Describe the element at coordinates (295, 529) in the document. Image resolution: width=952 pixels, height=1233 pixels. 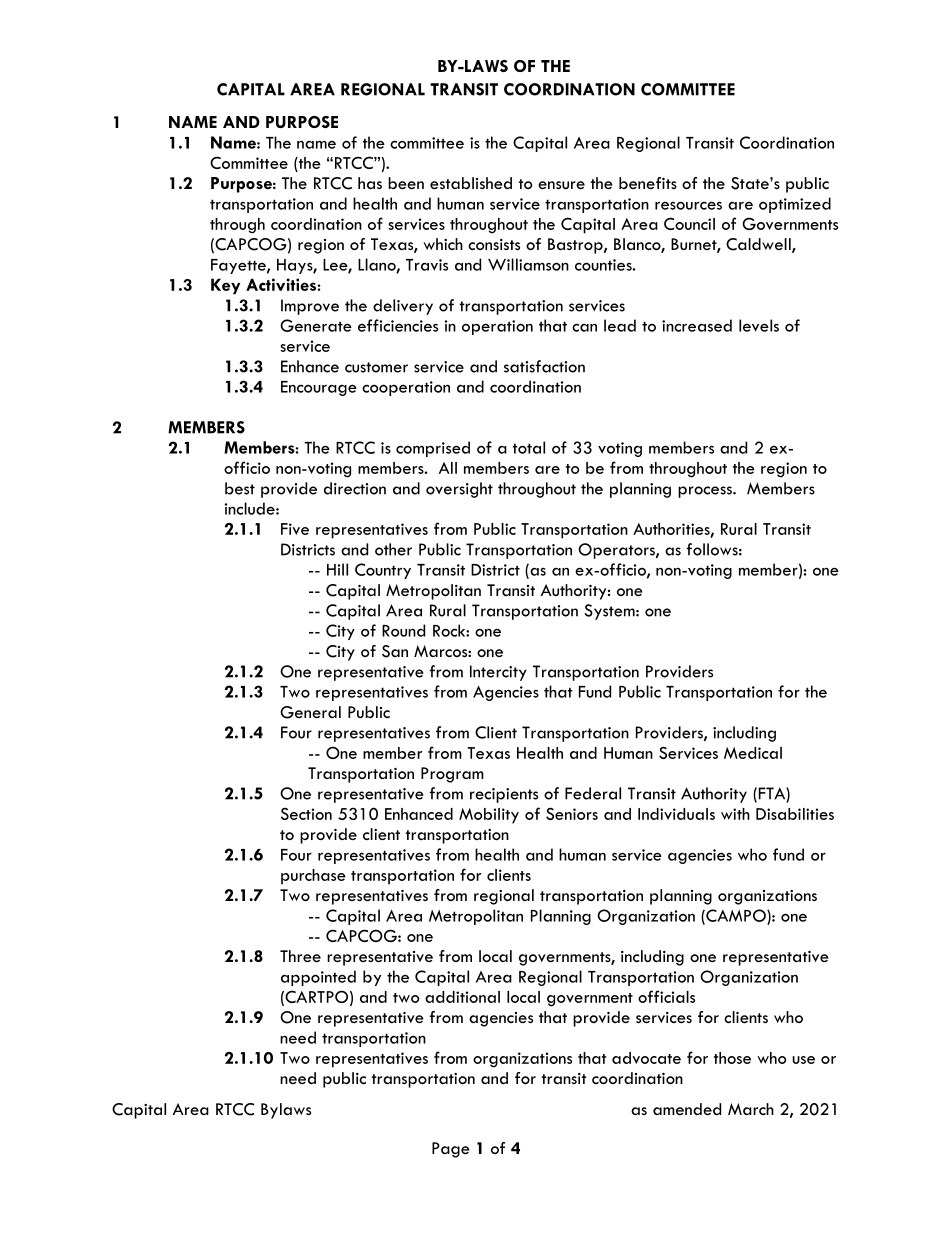
I see `Five` at that location.
